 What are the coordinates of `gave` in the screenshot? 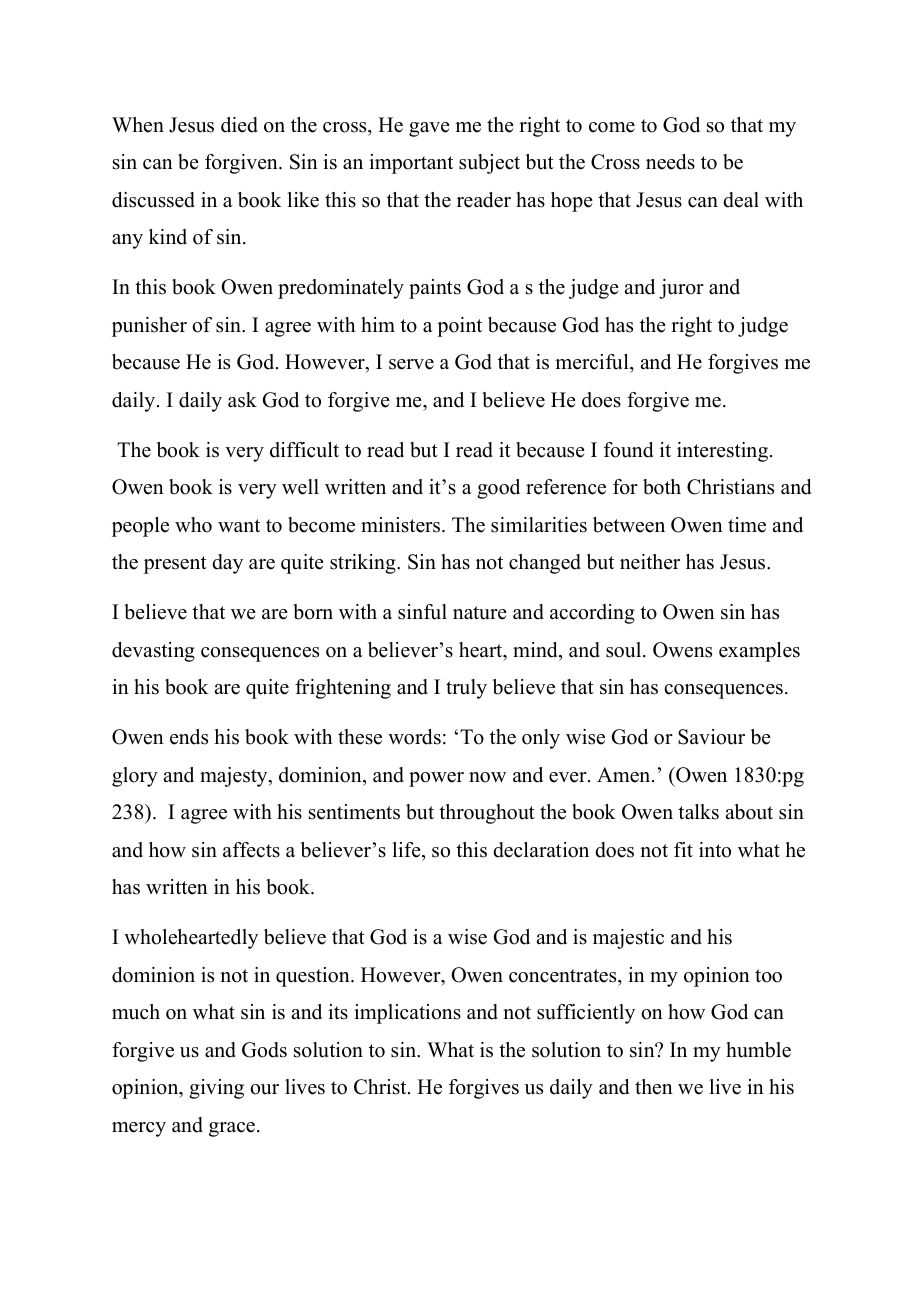 It's located at (429, 129).
